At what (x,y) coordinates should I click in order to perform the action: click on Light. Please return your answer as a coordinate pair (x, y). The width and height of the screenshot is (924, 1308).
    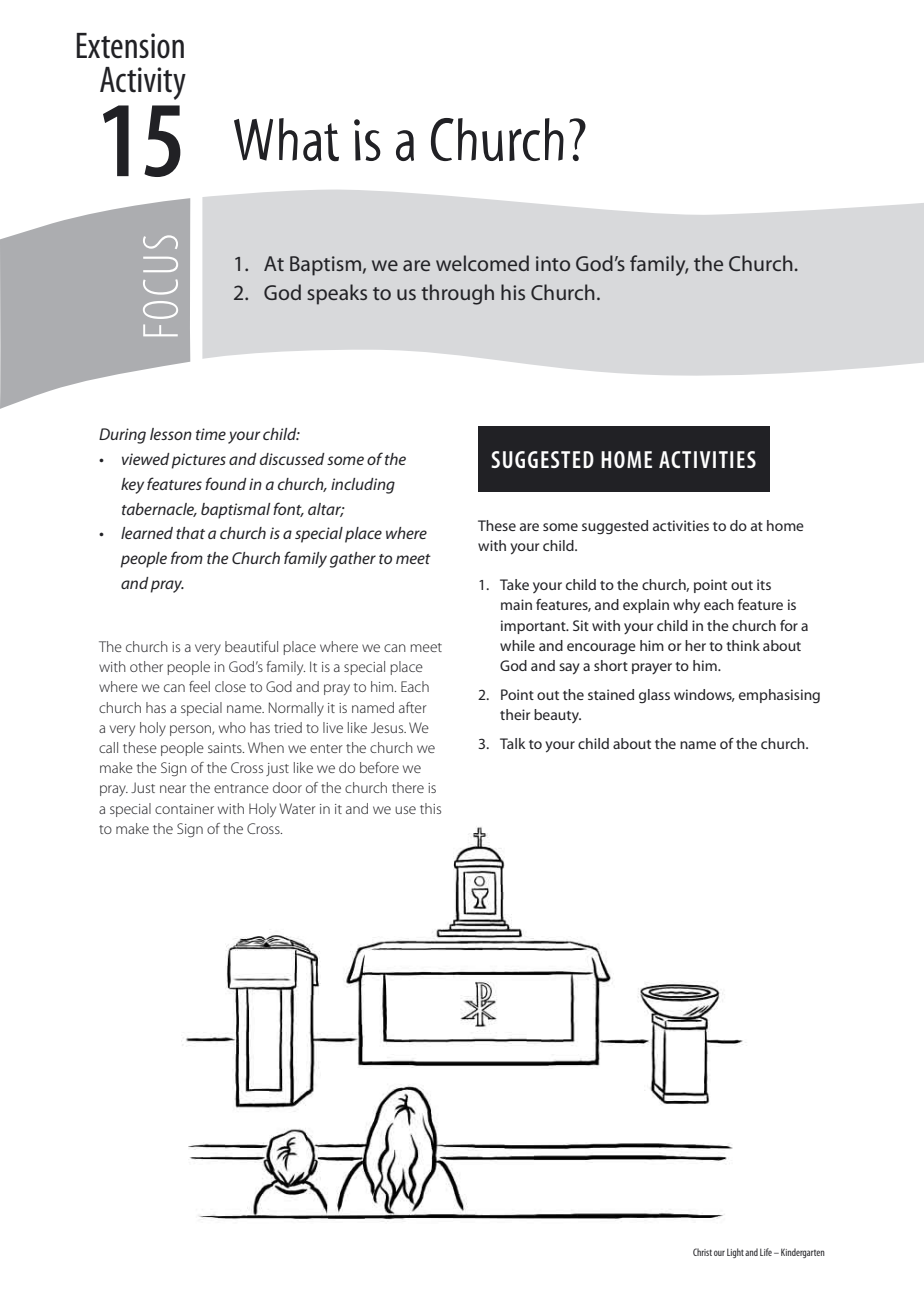
    Looking at the image, I should click on (735, 1253).
